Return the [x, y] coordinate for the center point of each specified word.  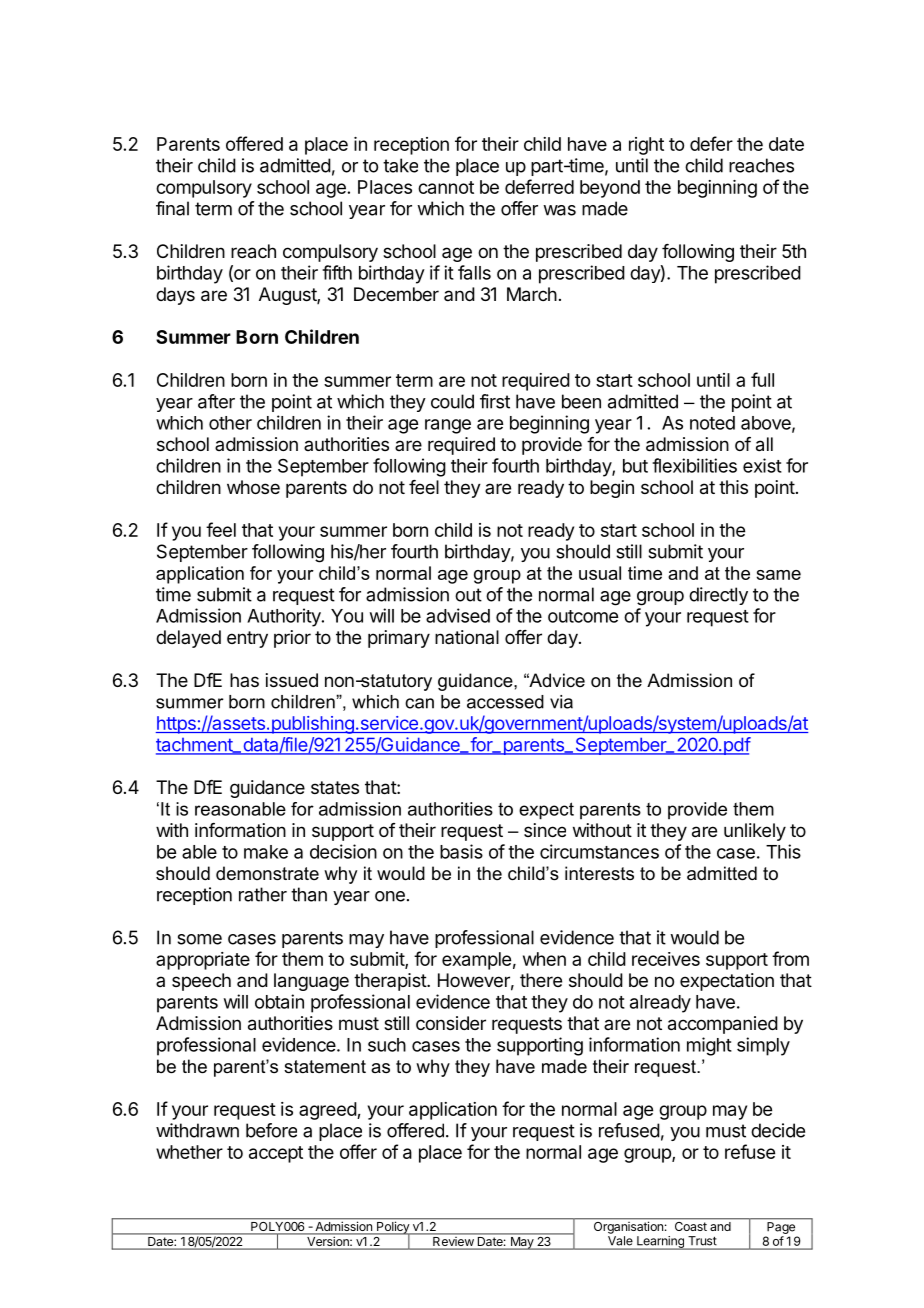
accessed [505, 702]
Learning [660, 1243]
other [230, 423]
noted [712, 423]
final [172, 208]
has [244, 680]
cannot [446, 187]
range [448, 426]
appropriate [203, 961]
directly [718, 596]
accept [276, 1154]
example [476, 961]
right [646, 146]
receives [666, 959]
